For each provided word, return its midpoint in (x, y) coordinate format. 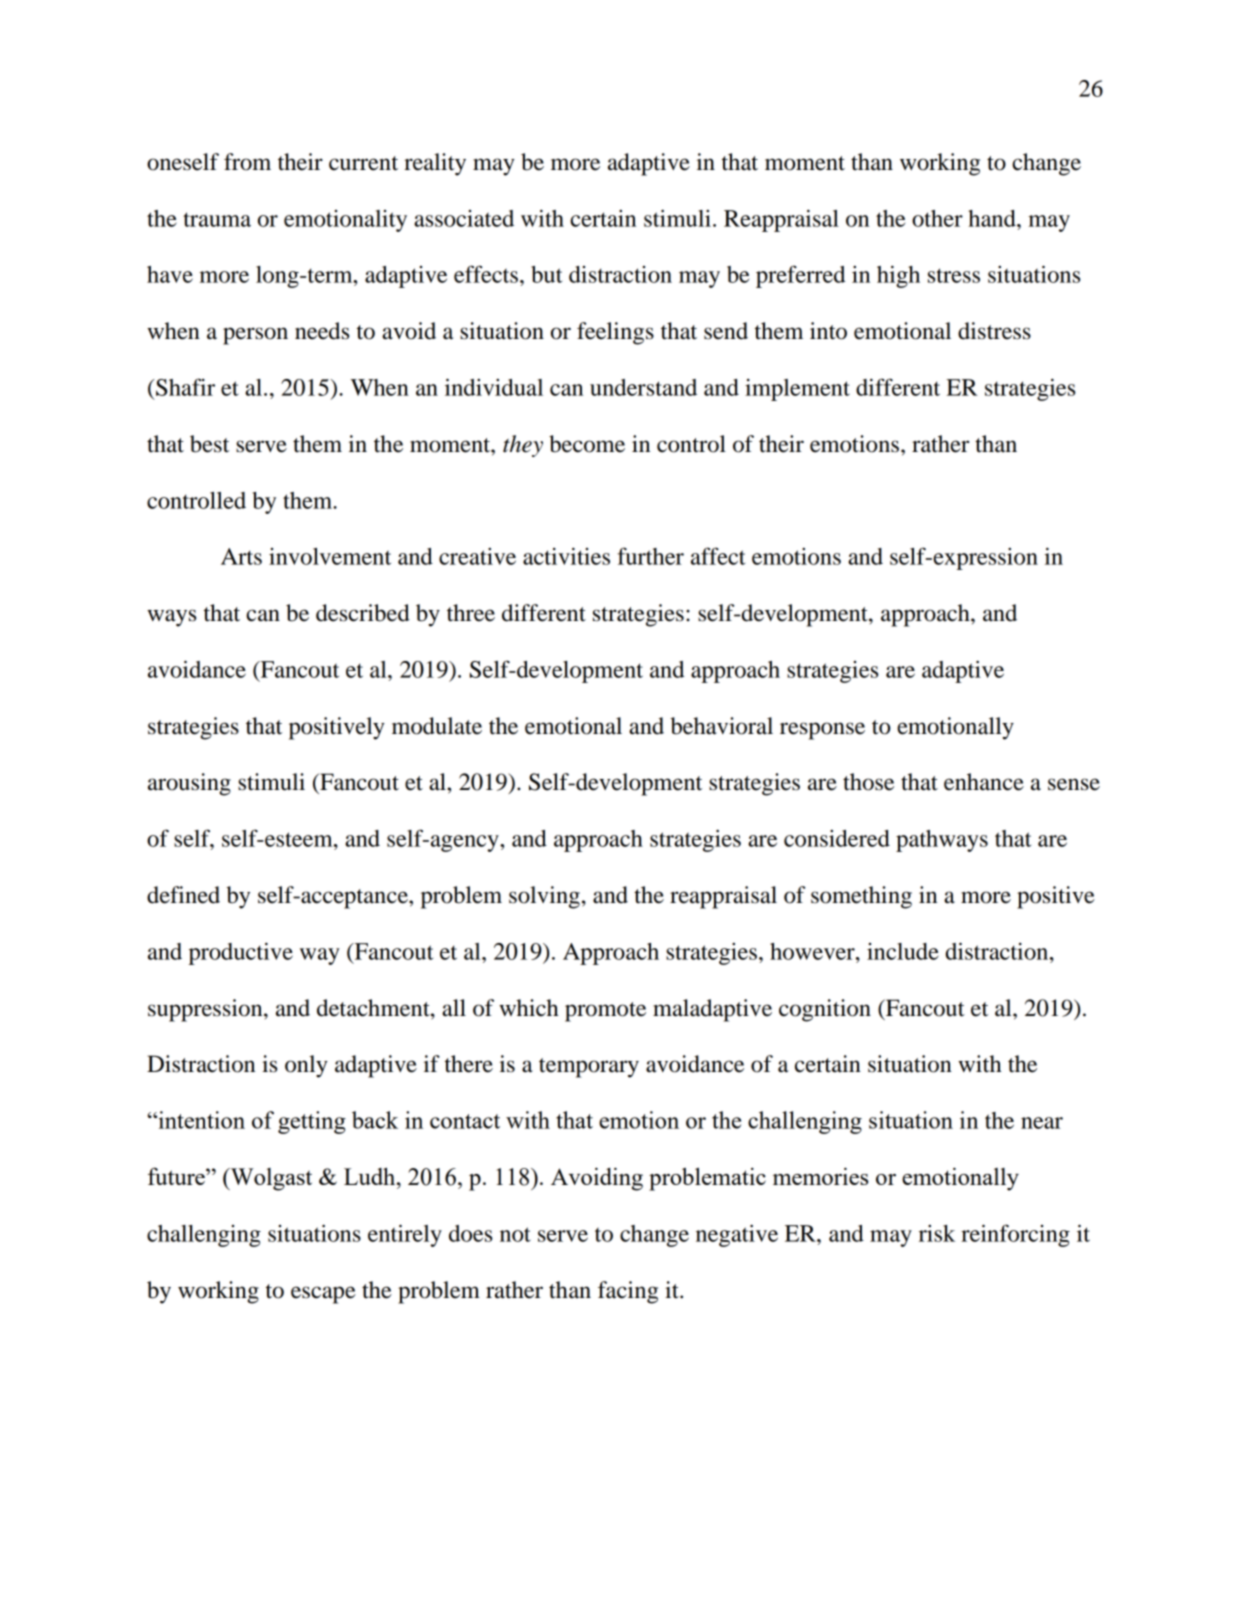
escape (323, 1295)
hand (993, 218)
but (546, 274)
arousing (189, 784)
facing (628, 1292)
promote (605, 1012)
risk (937, 1233)
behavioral (721, 726)
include (903, 951)
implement (797, 390)
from (247, 162)
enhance (984, 782)
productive (241, 954)
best (209, 444)
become (587, 444)
